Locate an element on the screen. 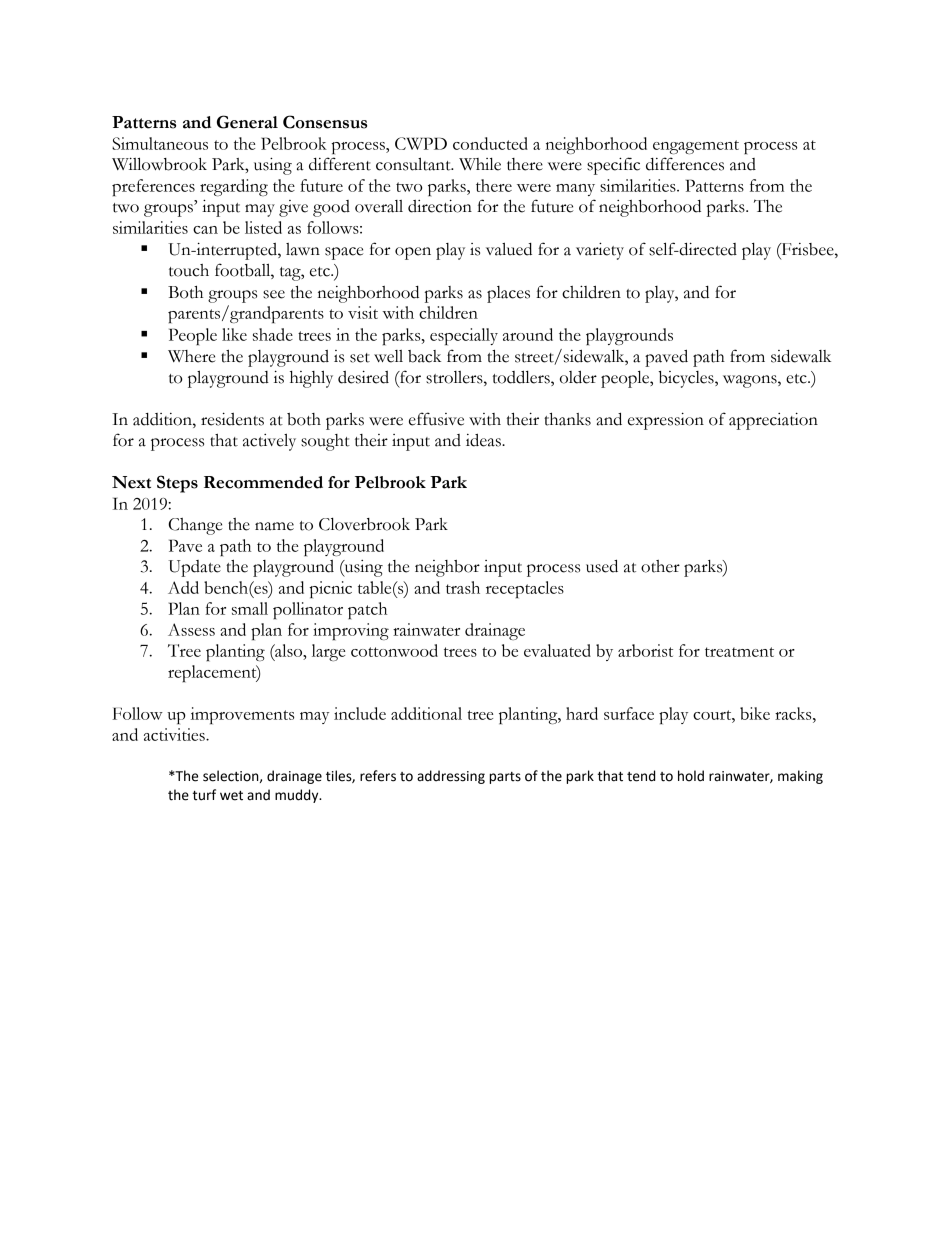  engagement is located at coordinates (696, 147).
